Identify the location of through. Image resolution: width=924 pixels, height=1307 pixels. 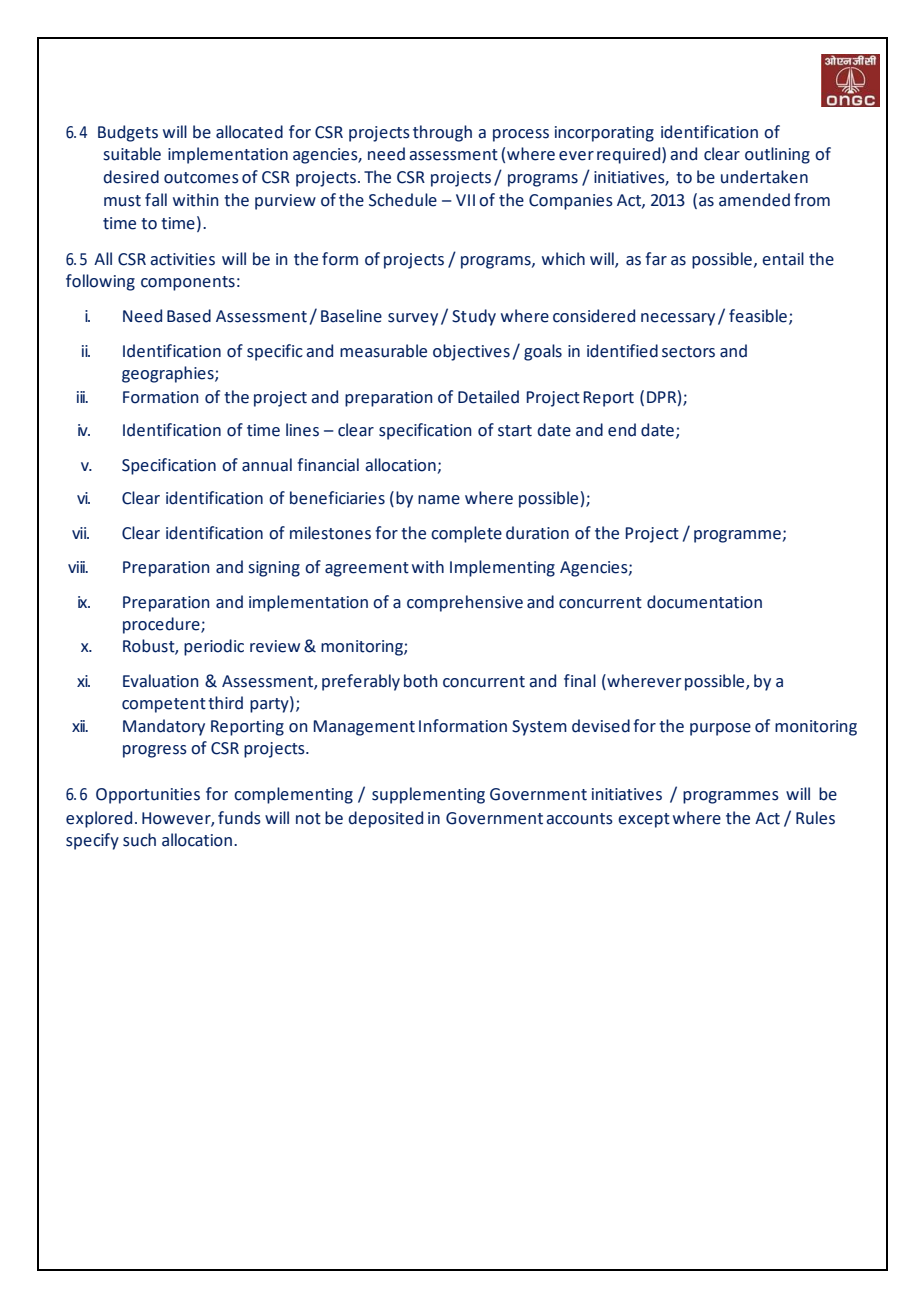
(442, 133).
